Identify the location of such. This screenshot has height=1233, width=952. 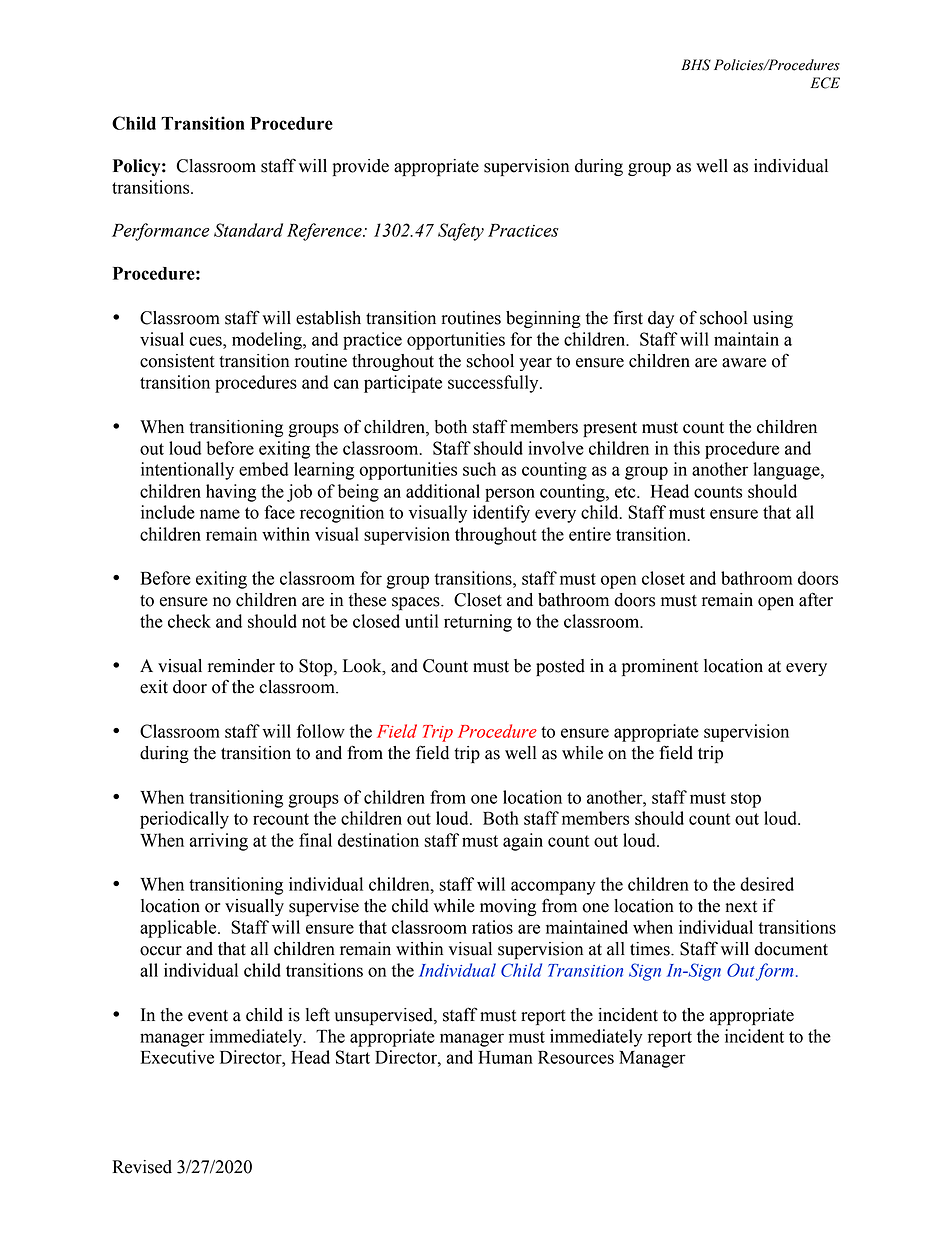
(479, 469).
